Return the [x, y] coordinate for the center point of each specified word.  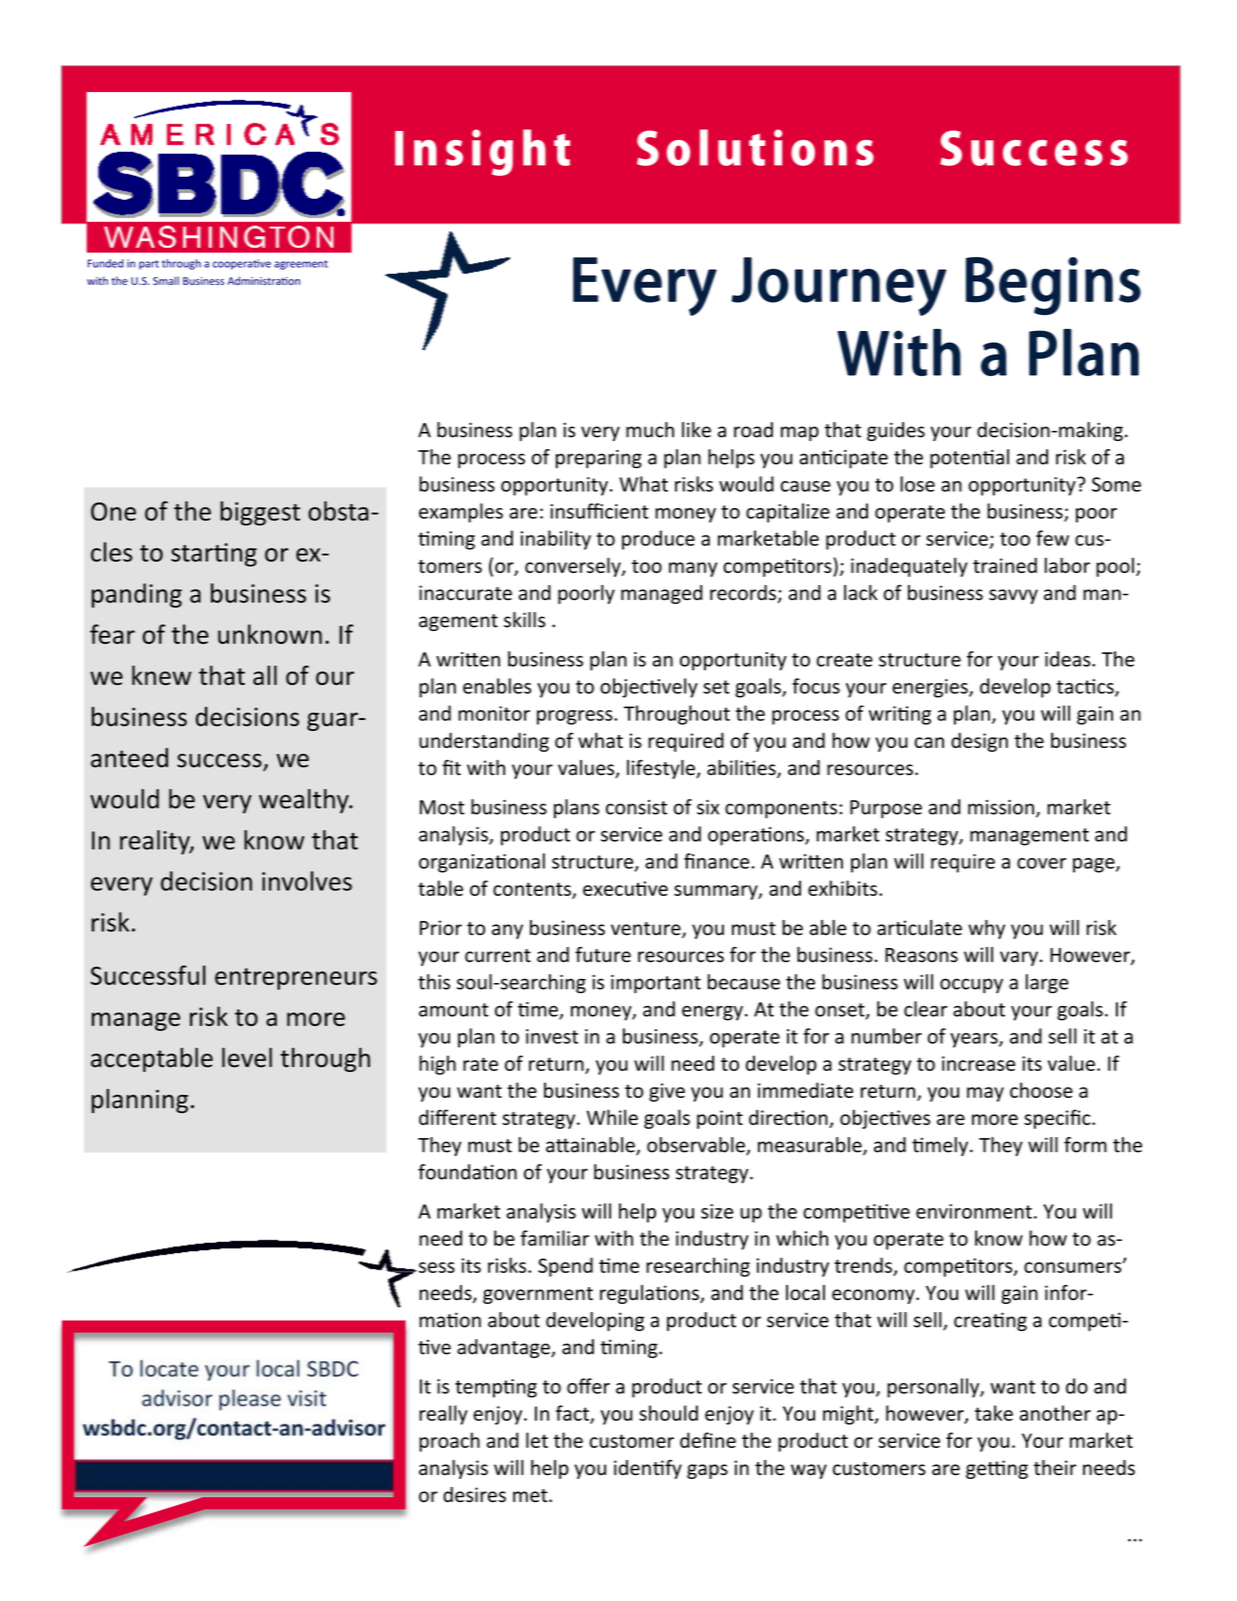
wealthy [305, 801]
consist [636, 807]
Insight [482, 152]
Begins [1053, 286]
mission [1001, 807]
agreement [301, 265]
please [250, 1400]
